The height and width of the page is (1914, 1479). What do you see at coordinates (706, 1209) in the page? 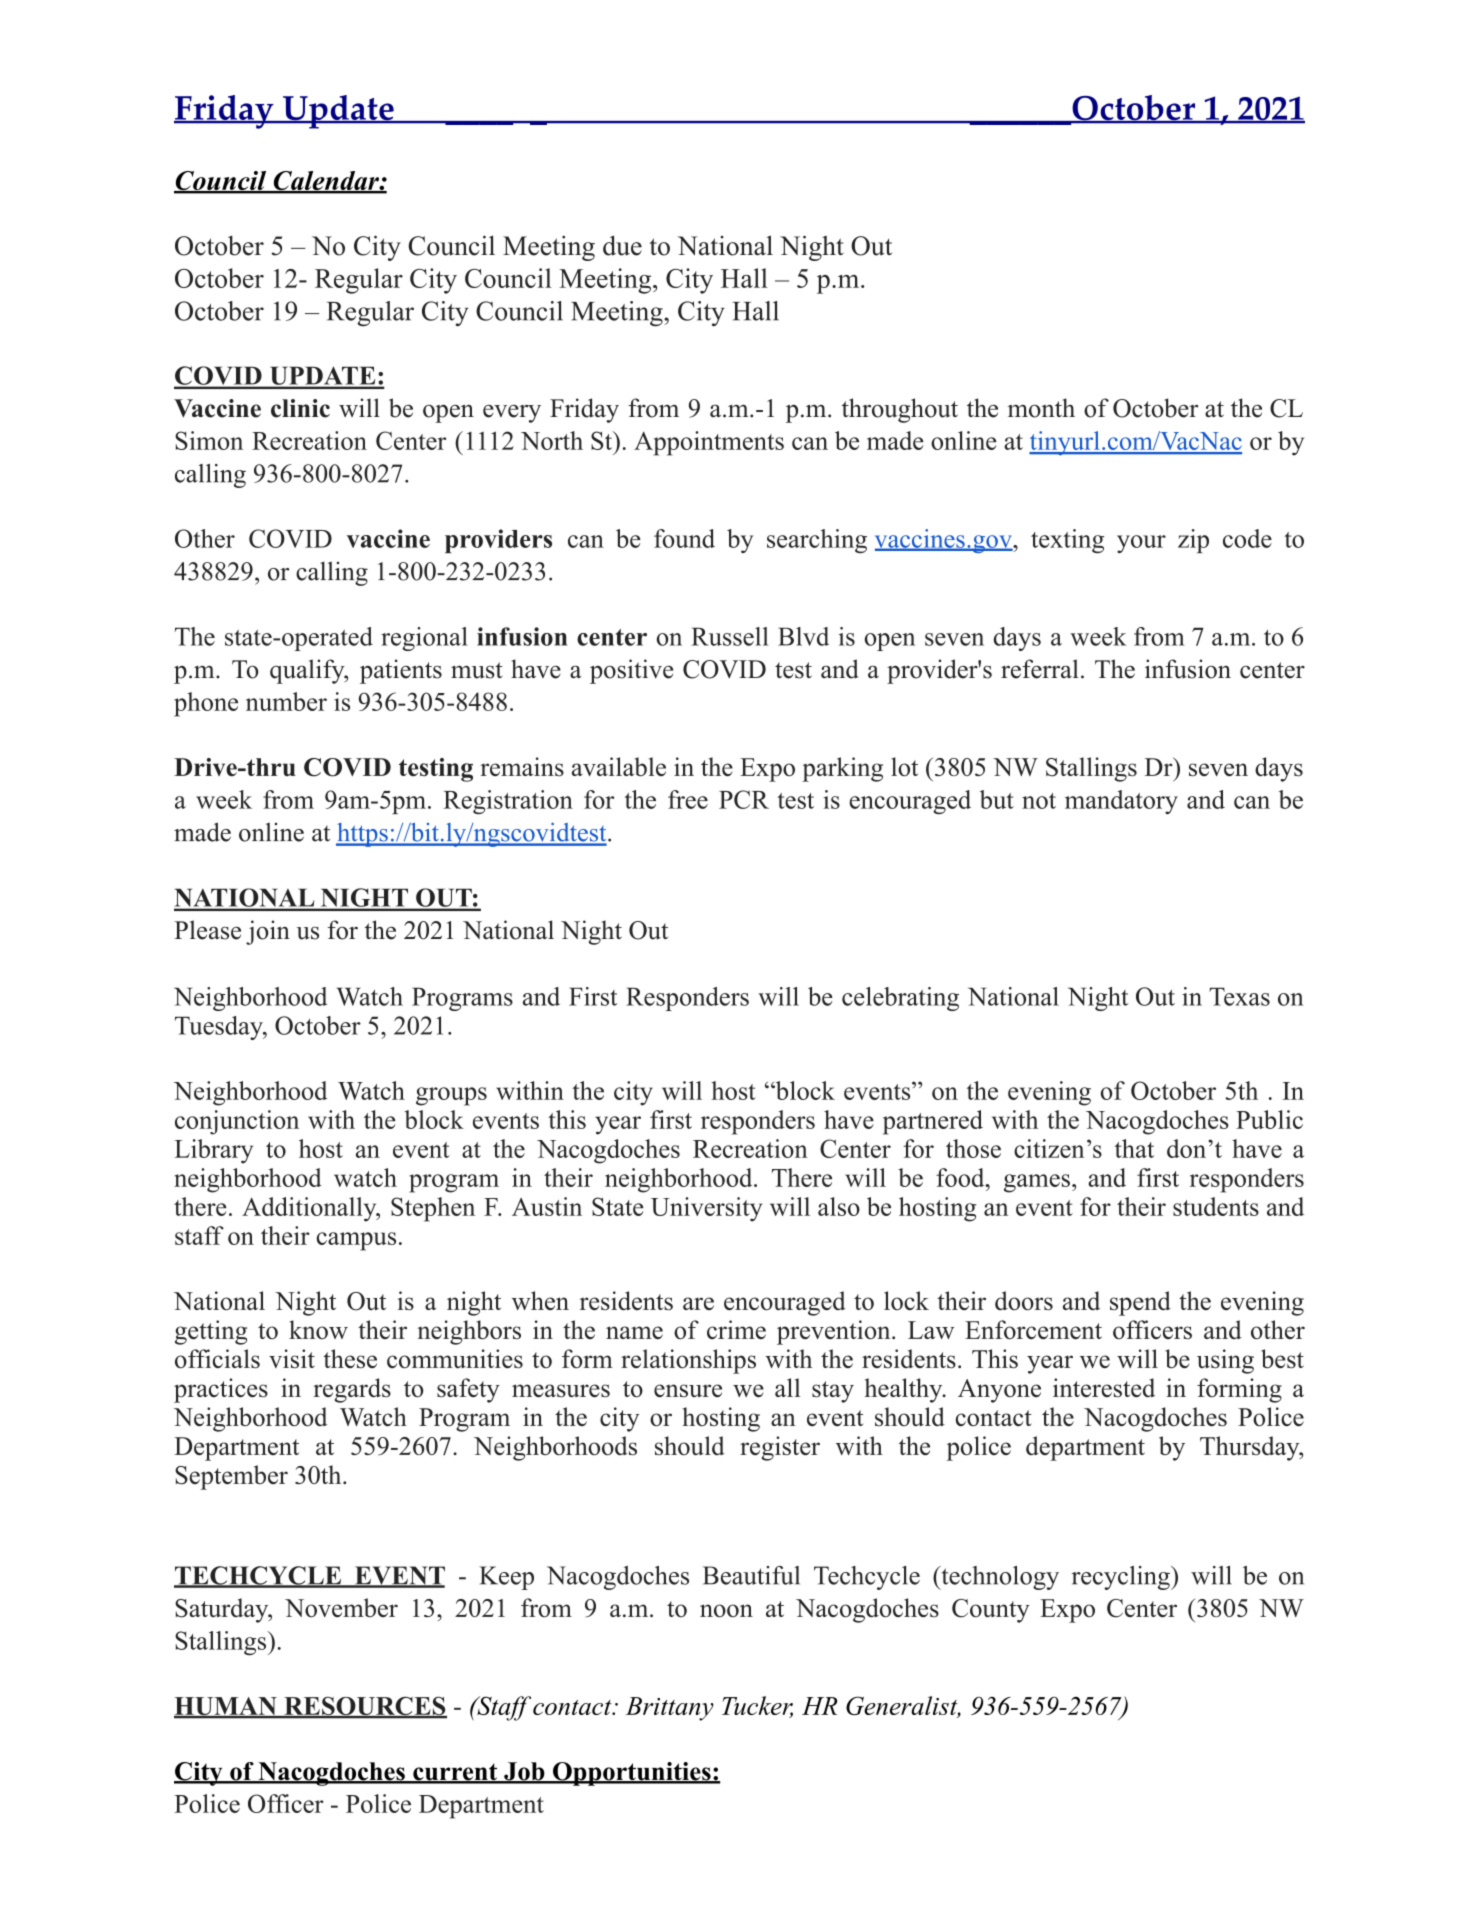
I see `University` at bounding box center [706, 1209].
